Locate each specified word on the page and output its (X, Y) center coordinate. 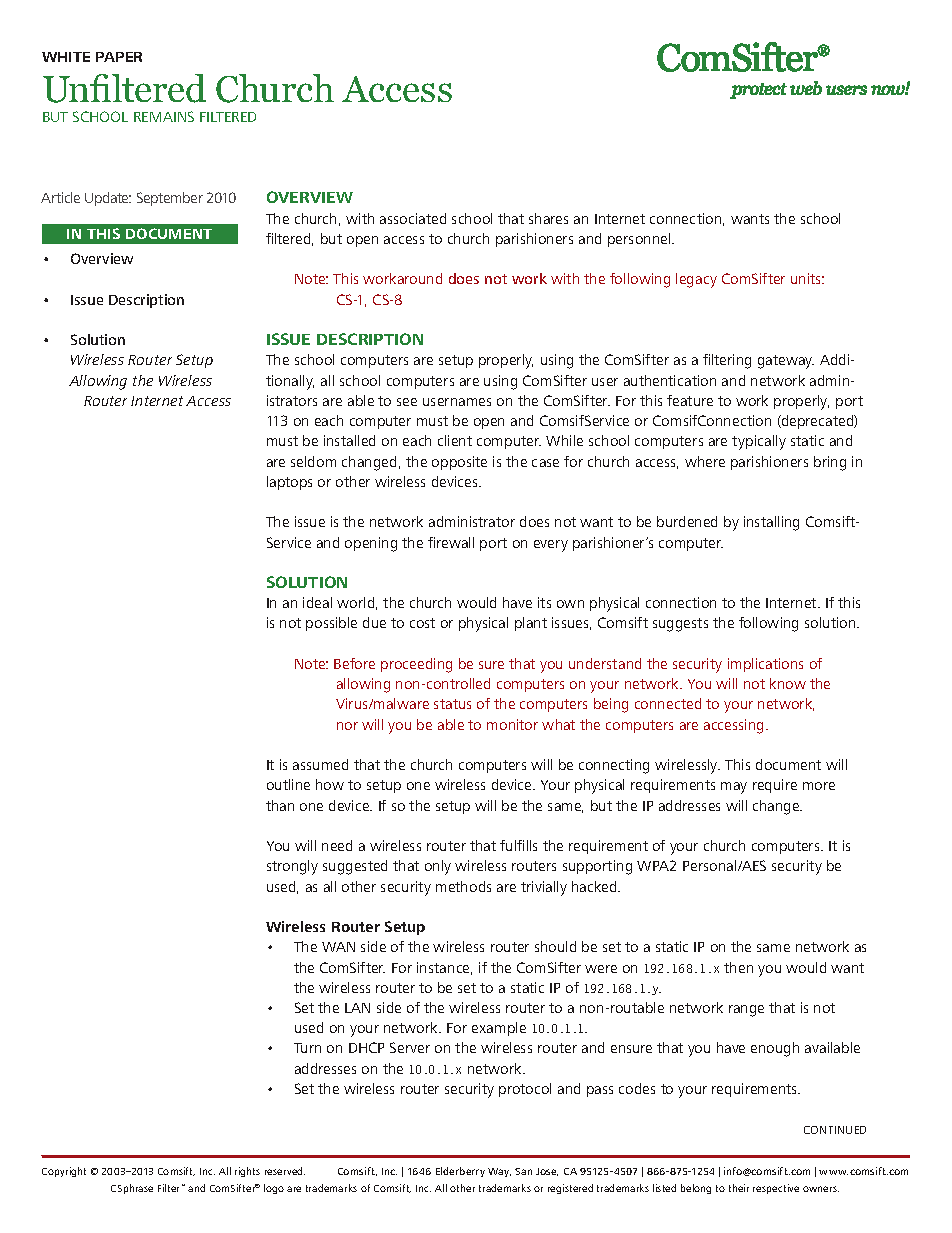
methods (463, 886)
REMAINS (164, 116)
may (734, 788)
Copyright (64, 1172)
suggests (680, 625)
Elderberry (460, 1172)
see (407, 402)
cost (422, 623)
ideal (317, 602)
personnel (640, 240)
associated (413, 218)
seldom (313, 461)
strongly (292, 867)
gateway (786, 362)
